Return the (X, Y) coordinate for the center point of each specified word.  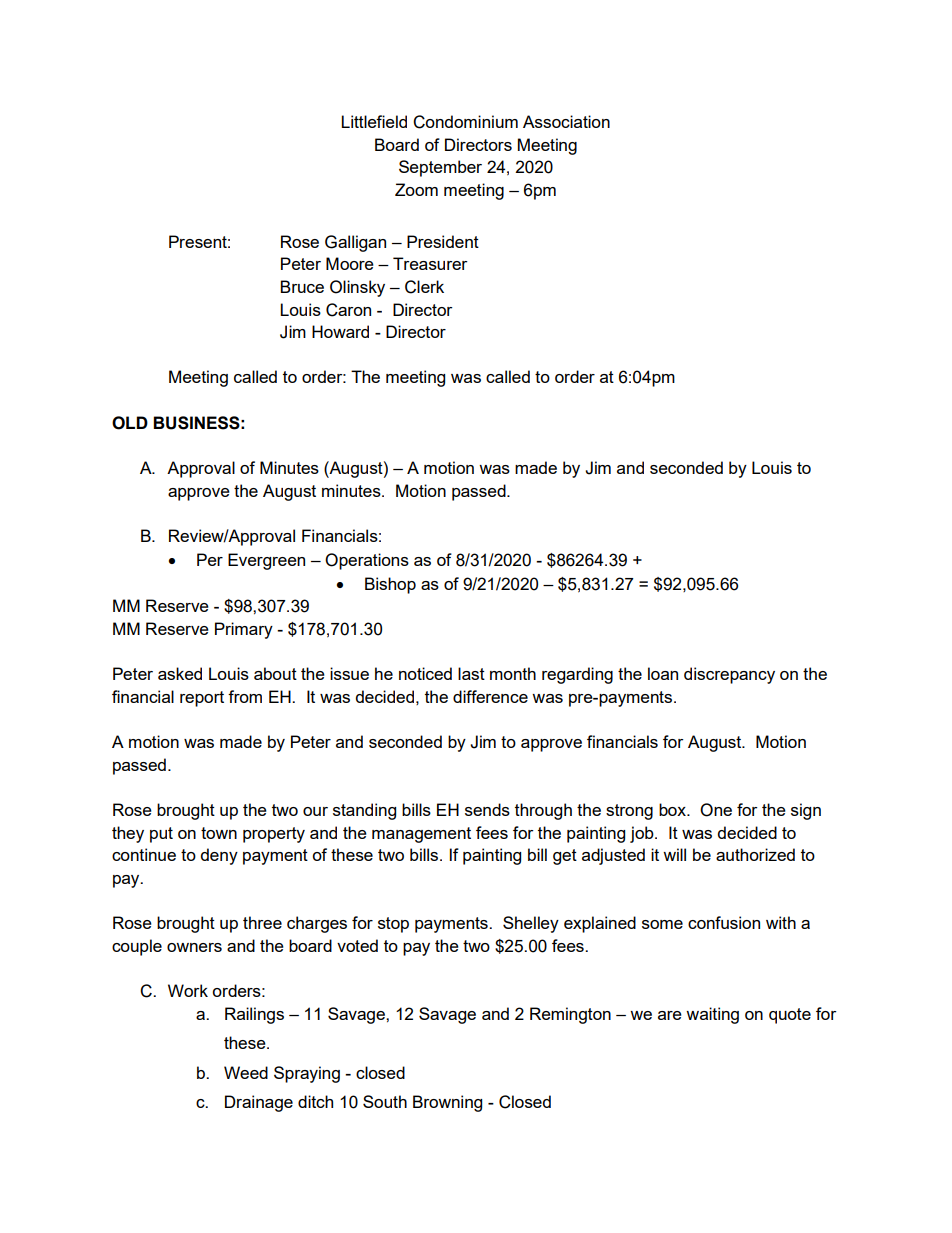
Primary (244, 630)
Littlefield (374, 121)
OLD (130, 423)
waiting (712, 1015)
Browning (447, 1103)
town (219, 833)
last (471, 673)
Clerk (424, 287)
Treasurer (430, 263)
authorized (755, 854)
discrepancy (729, 675)
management (421, 835)
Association (566, 121)
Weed (246, 1072)
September (440, 168)
